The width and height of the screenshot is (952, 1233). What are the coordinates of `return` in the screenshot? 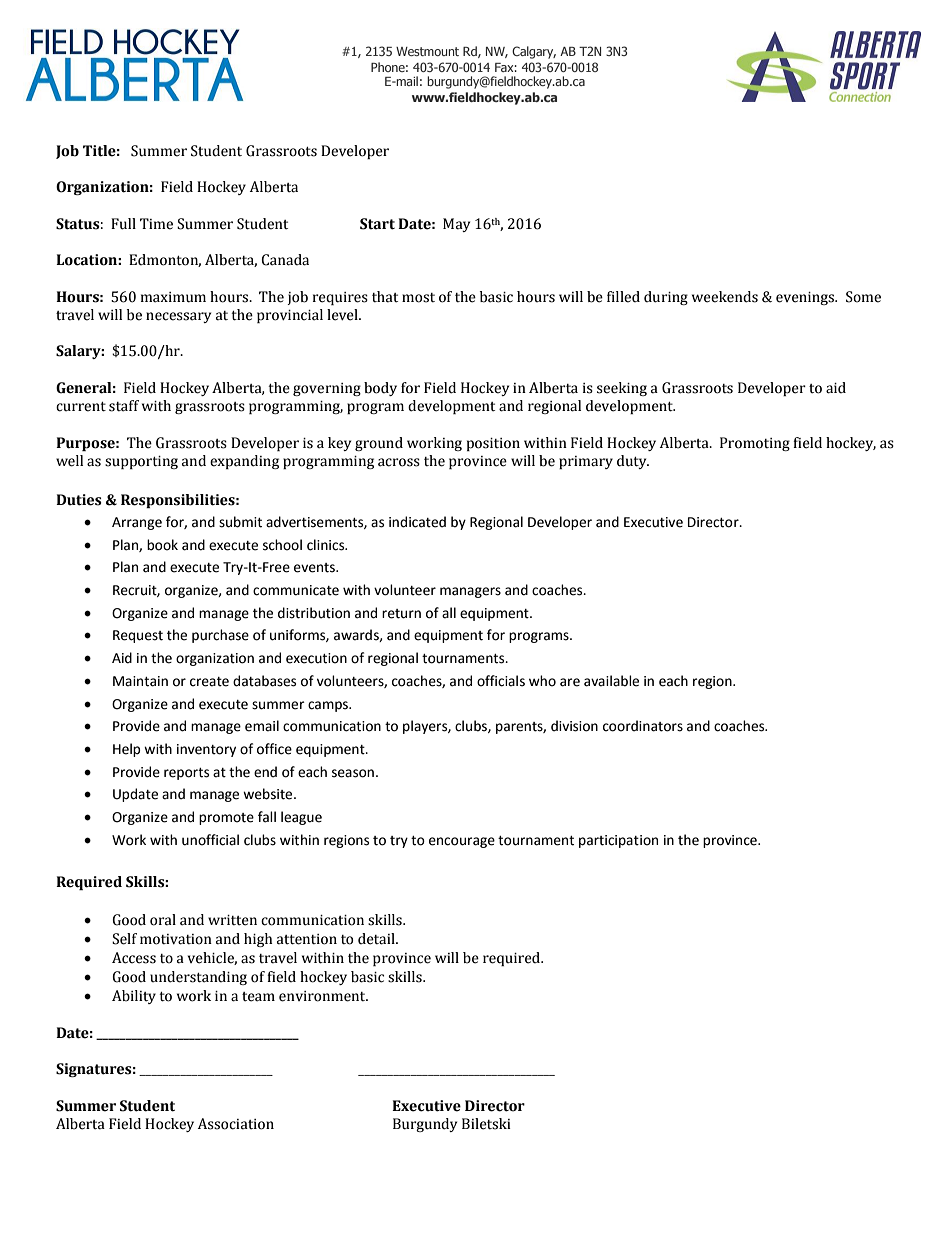 It's located at (401, 614).
